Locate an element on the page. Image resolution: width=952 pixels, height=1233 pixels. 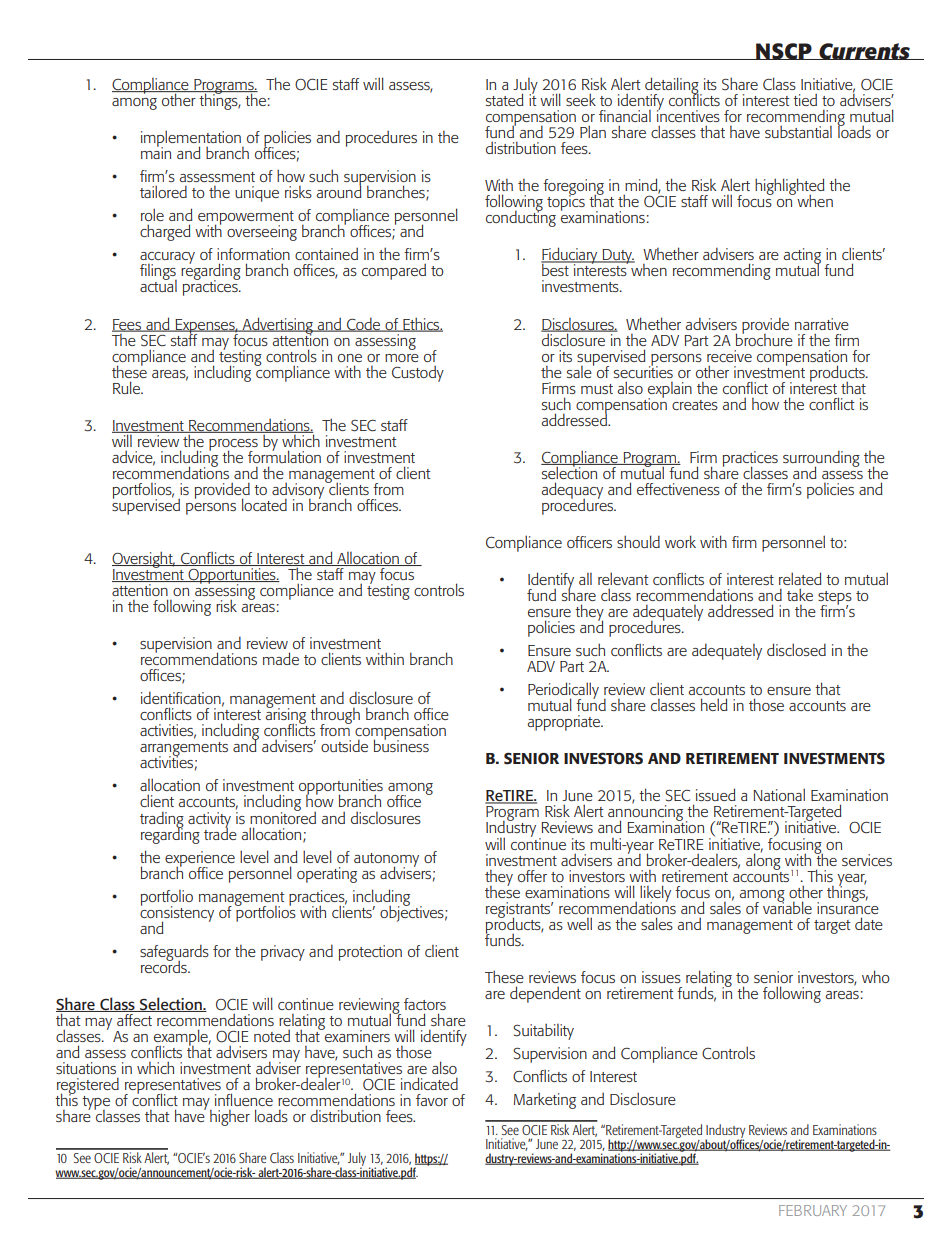
made is located at coordinates (281, 658).
